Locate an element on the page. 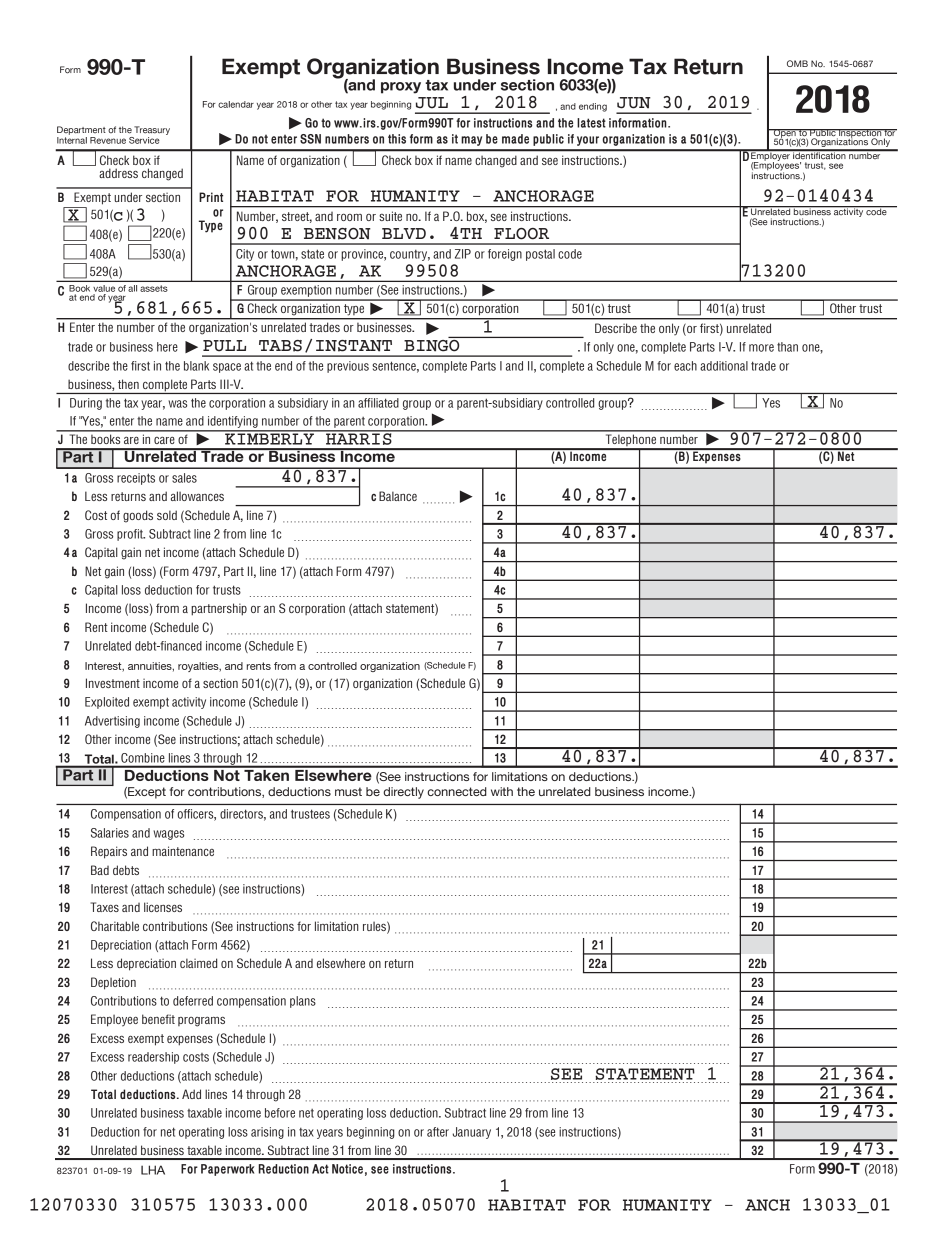 The image size is (952, 1233). with is located at coordinates (502, 791).
